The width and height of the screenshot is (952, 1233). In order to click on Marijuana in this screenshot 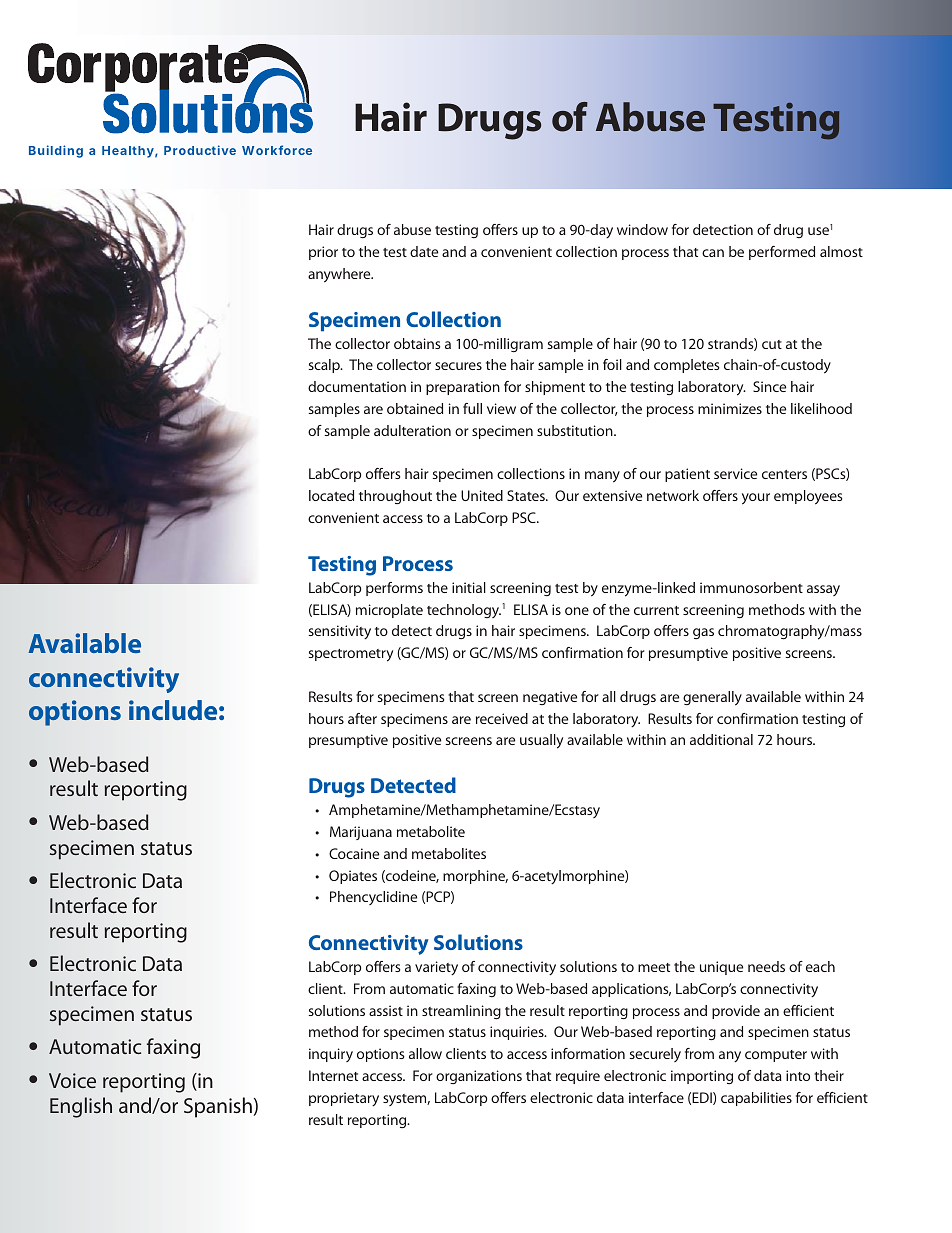, I will do `click(361, 833)`.
